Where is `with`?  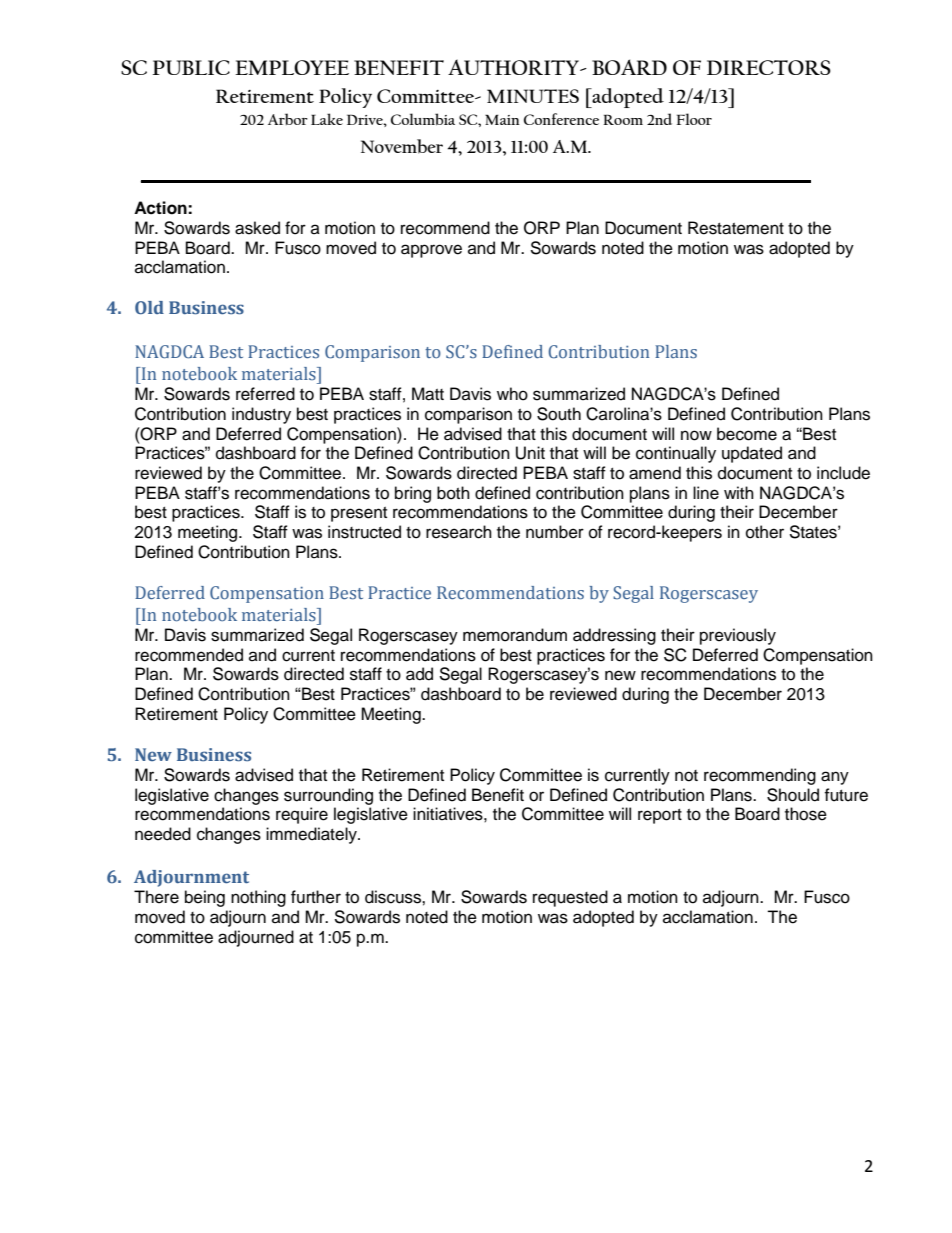 with is located at coordinates (739, 492).
